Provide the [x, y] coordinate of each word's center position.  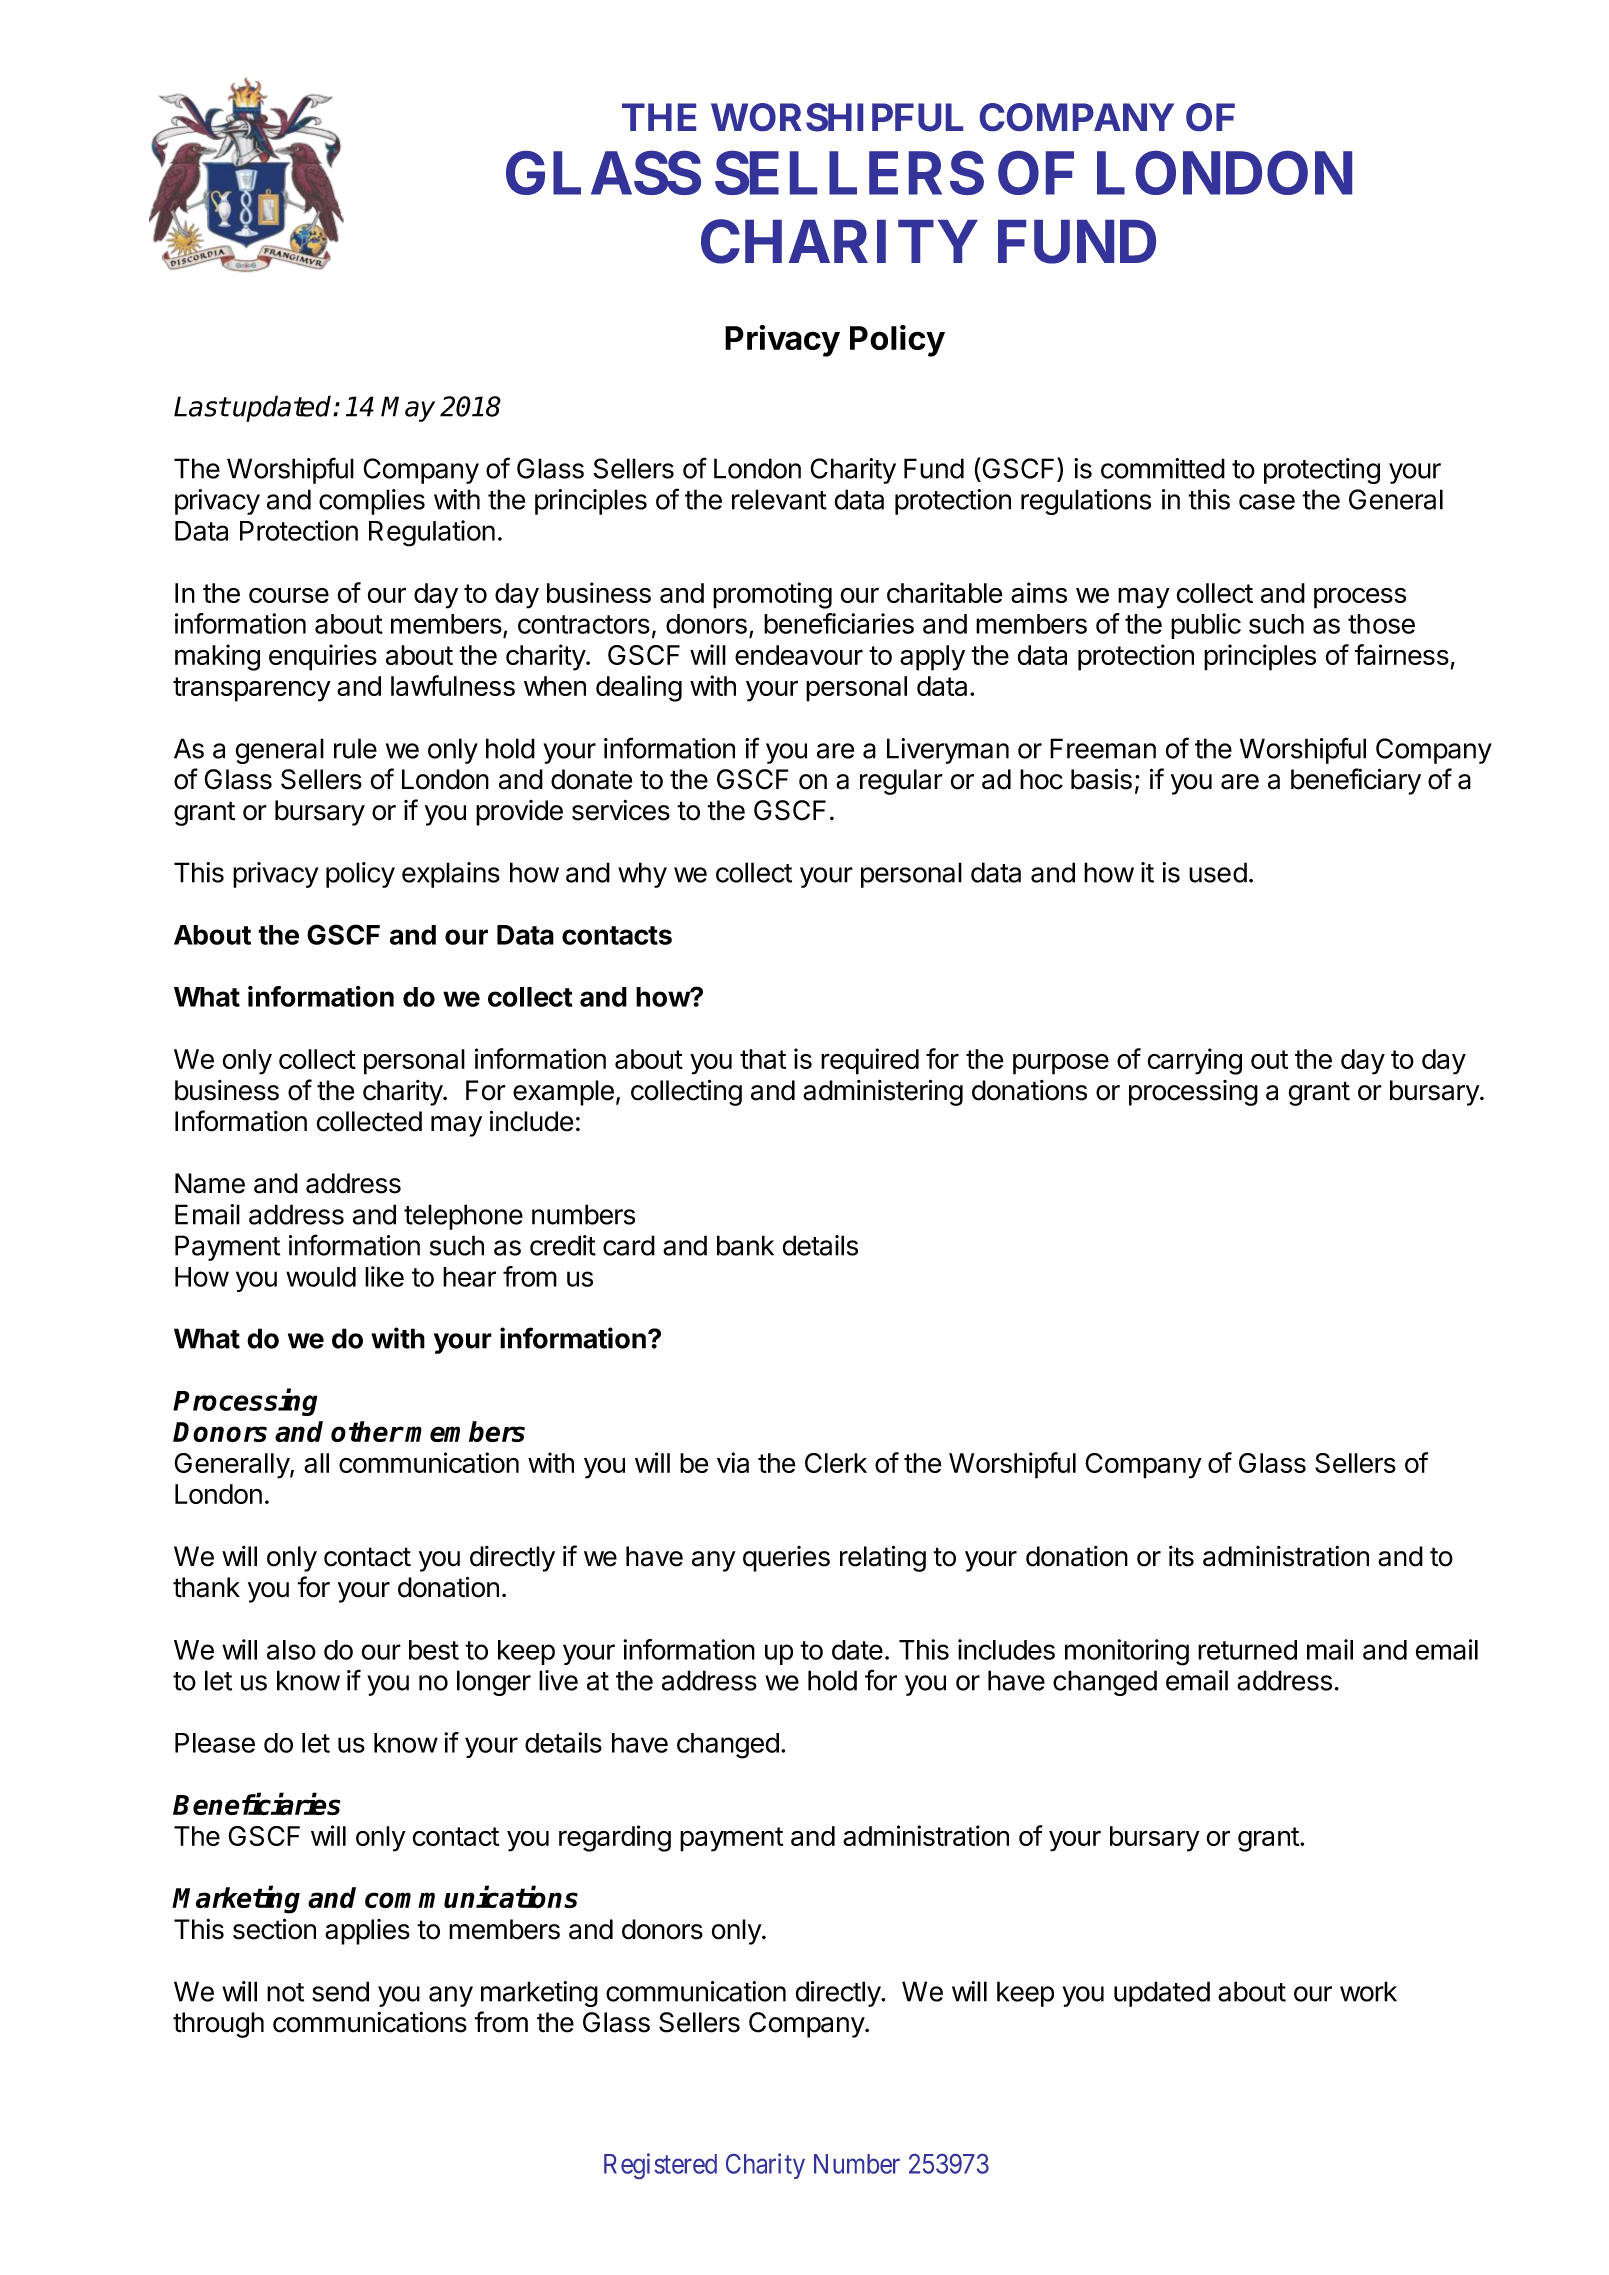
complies [372, 502]
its [1181, 1556]
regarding [615, 1838]
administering [883, 1092]
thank [206, 1587]
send [340, 1991]
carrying [1194, 1061]
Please [215, 1743]
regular [901, 782]
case [1267, 502]
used [1218, 872]
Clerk [836, 1463]
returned [1247, 1650]
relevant [779, 499]
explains [451, 875]
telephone [463, 1217]
